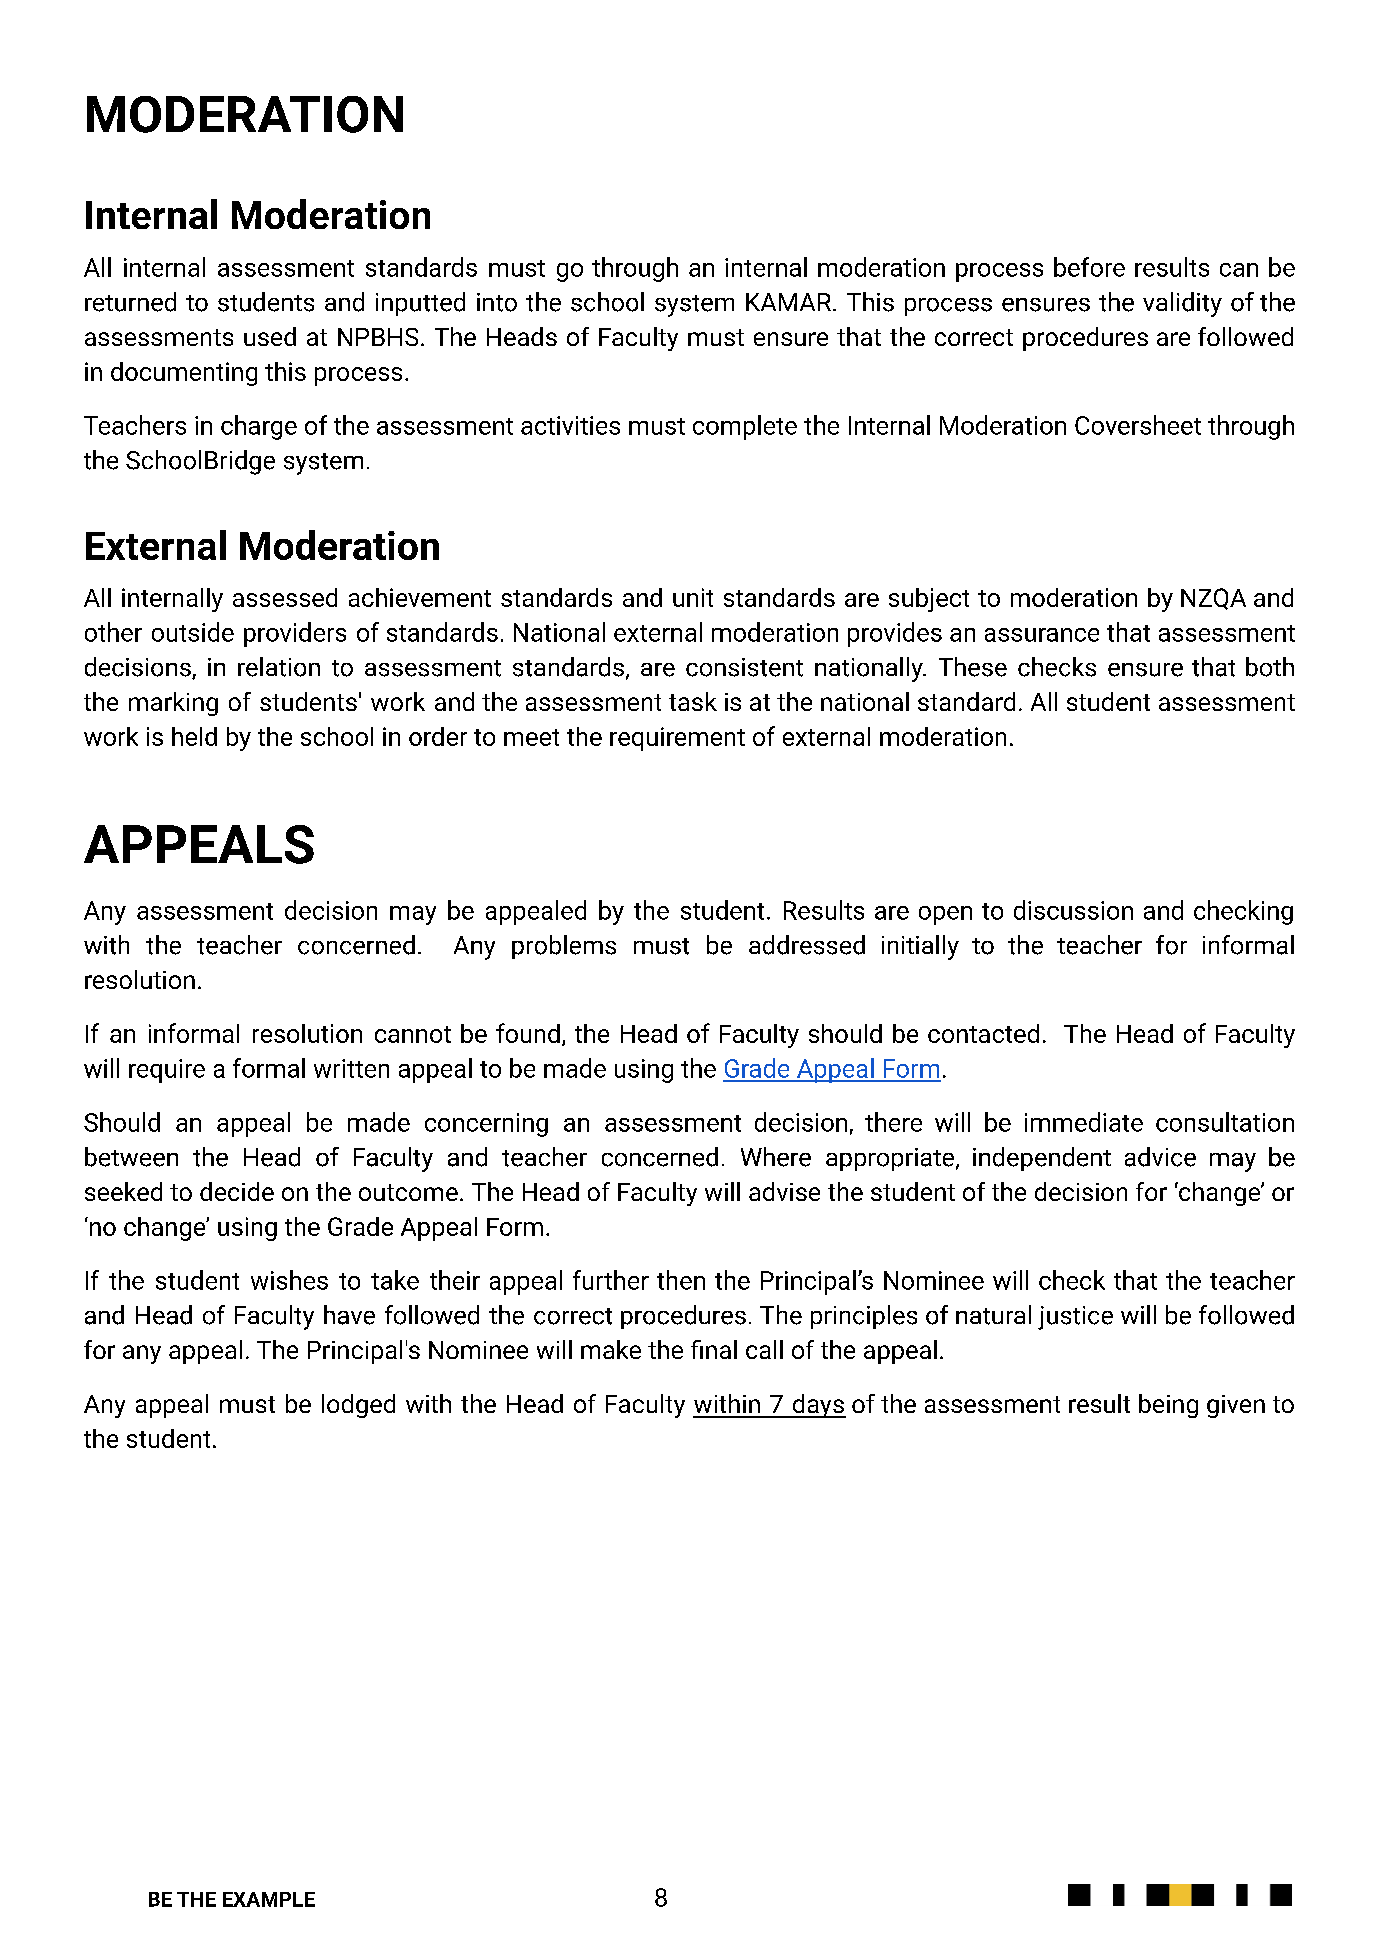 Image resolution: width=1381 pixels, height=1951 pixels. I want to click on justice, so click(1075, 1318).
